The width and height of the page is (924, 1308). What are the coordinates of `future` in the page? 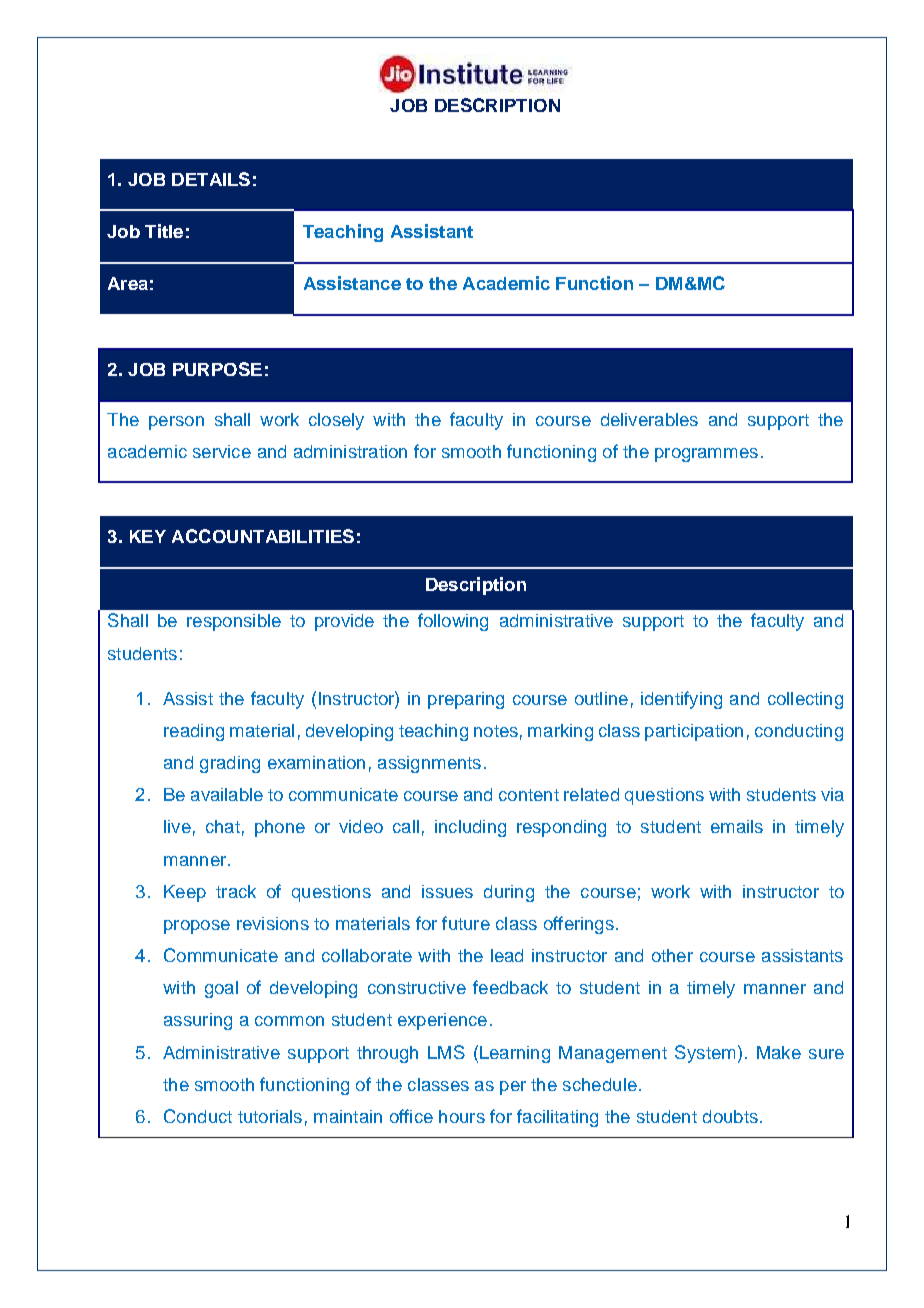 It's located at (466, 923).
